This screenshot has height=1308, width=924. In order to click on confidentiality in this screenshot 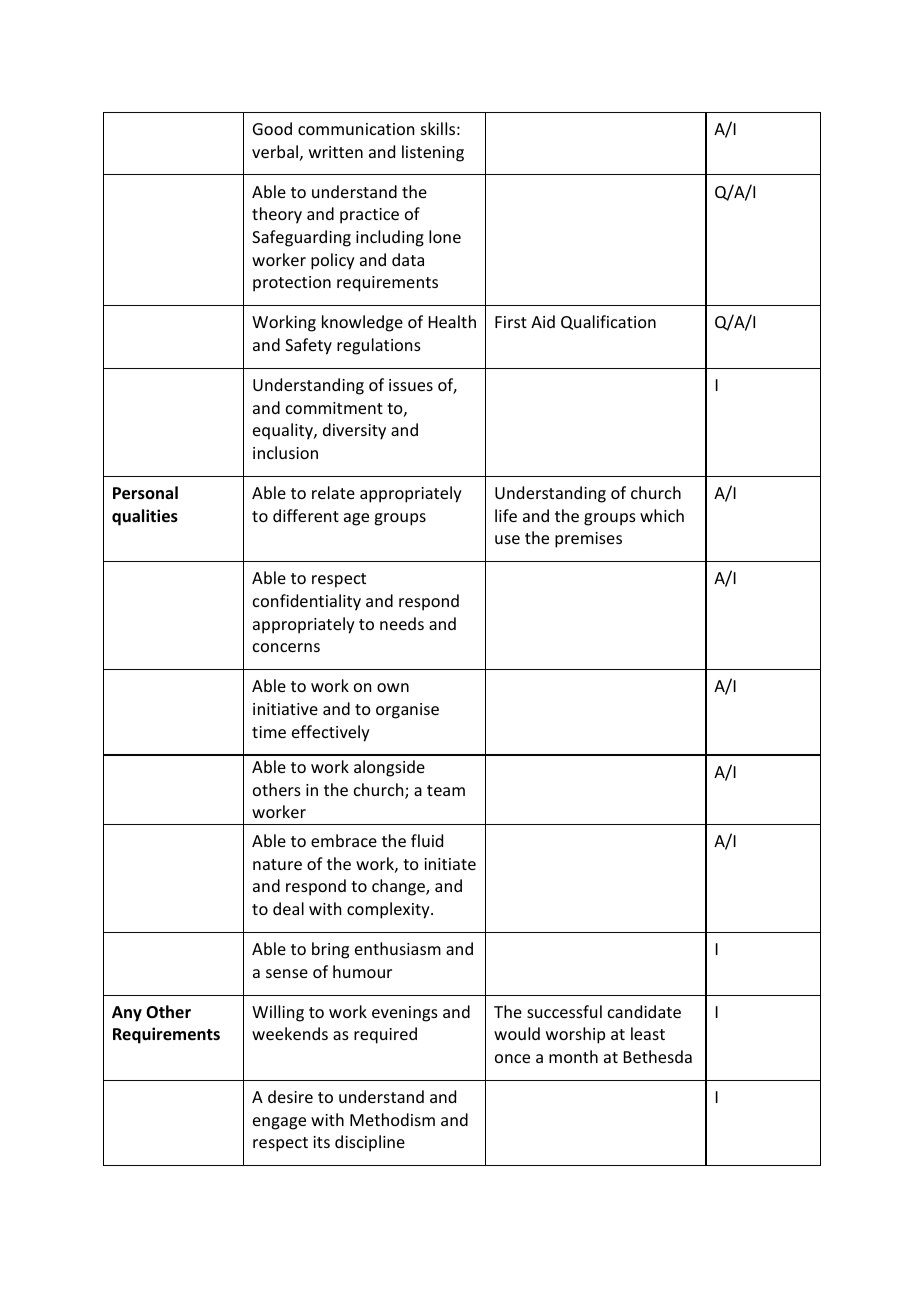, I will do `click(307, 602)`.
